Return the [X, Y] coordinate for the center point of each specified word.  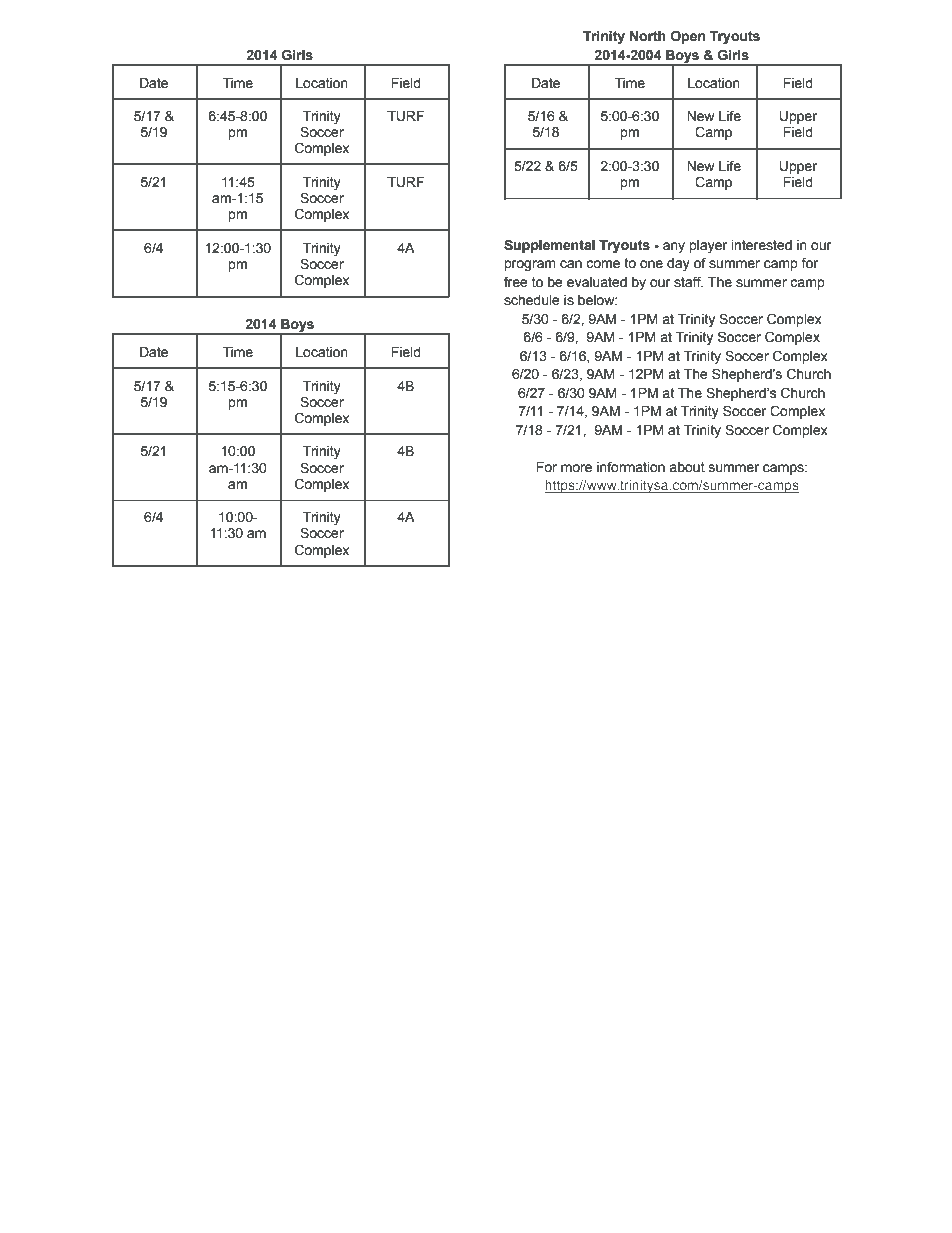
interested [762, 245]
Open [688, 37]
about [687, 467]
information [631, 467]
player [708, 246]
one [651, 264]
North [648, 36]
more [576, 468]
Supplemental [549, 246]
